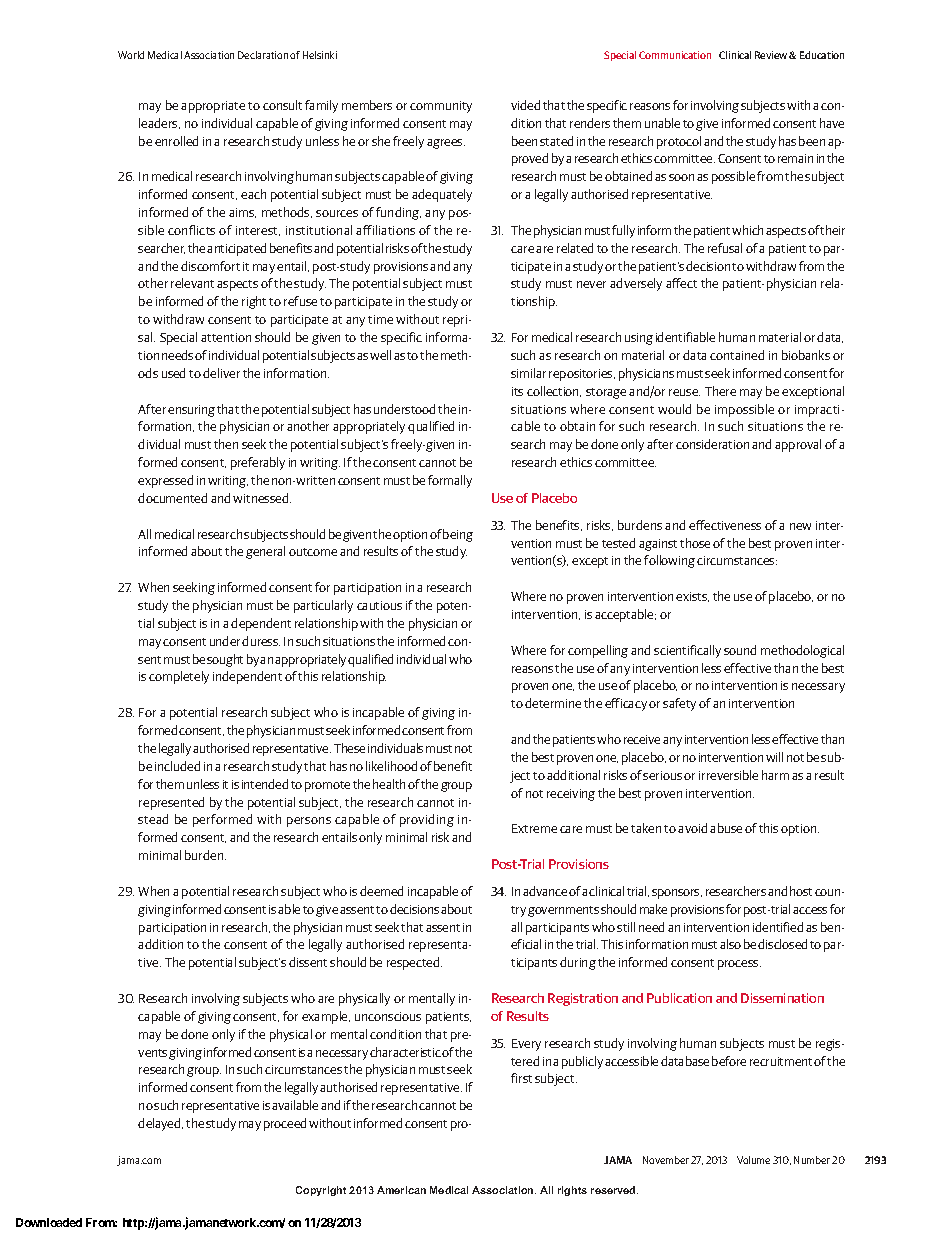 The height and width of the image is (1233, 952). Describe the element at coordinates (441, 107) in the image. I see `community` at that location.
